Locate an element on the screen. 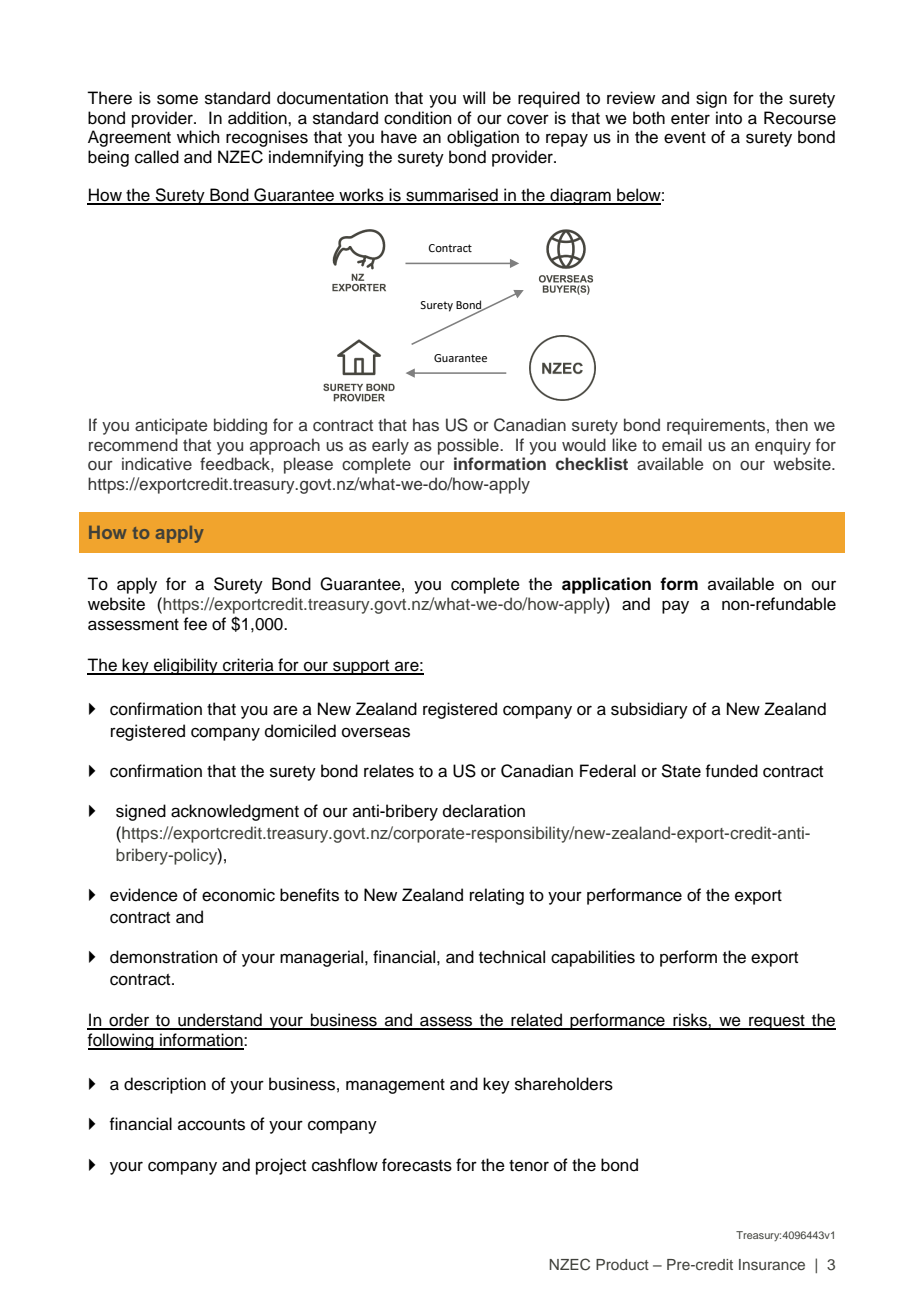 This screenshot has width=924, height=1308. relating is located at coordinates (497, 896).
